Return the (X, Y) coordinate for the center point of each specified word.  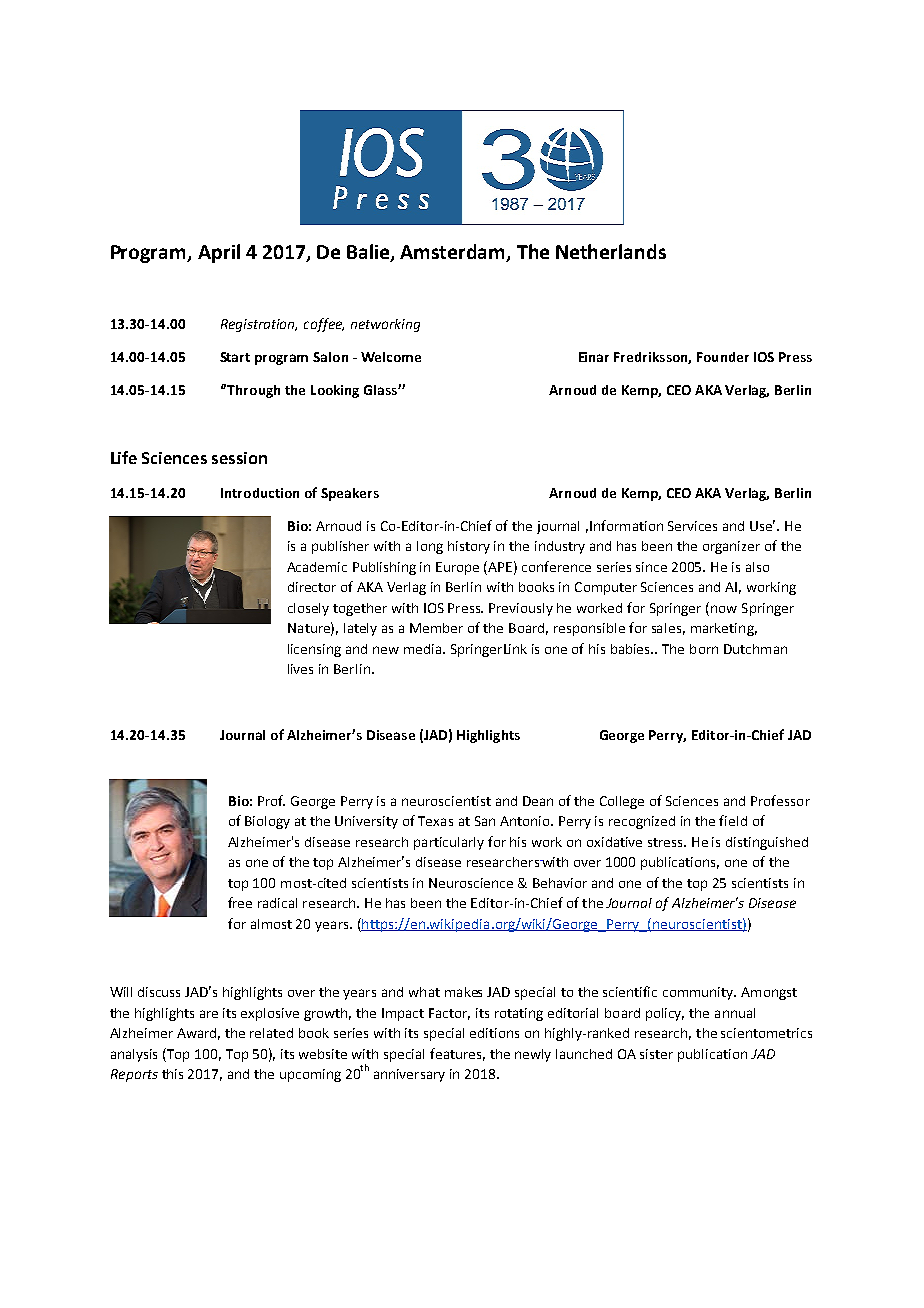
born (704, 649)
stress (667, 842)
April (219, 253)
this (172, 1074)
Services (692, 526)
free (240, 902)
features (457, 1054)
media (424, 649)
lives (300, 669)
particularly (449, 843)
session (239, 458)
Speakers (350, 494)
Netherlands (611, 251)
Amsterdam (454, 253)
